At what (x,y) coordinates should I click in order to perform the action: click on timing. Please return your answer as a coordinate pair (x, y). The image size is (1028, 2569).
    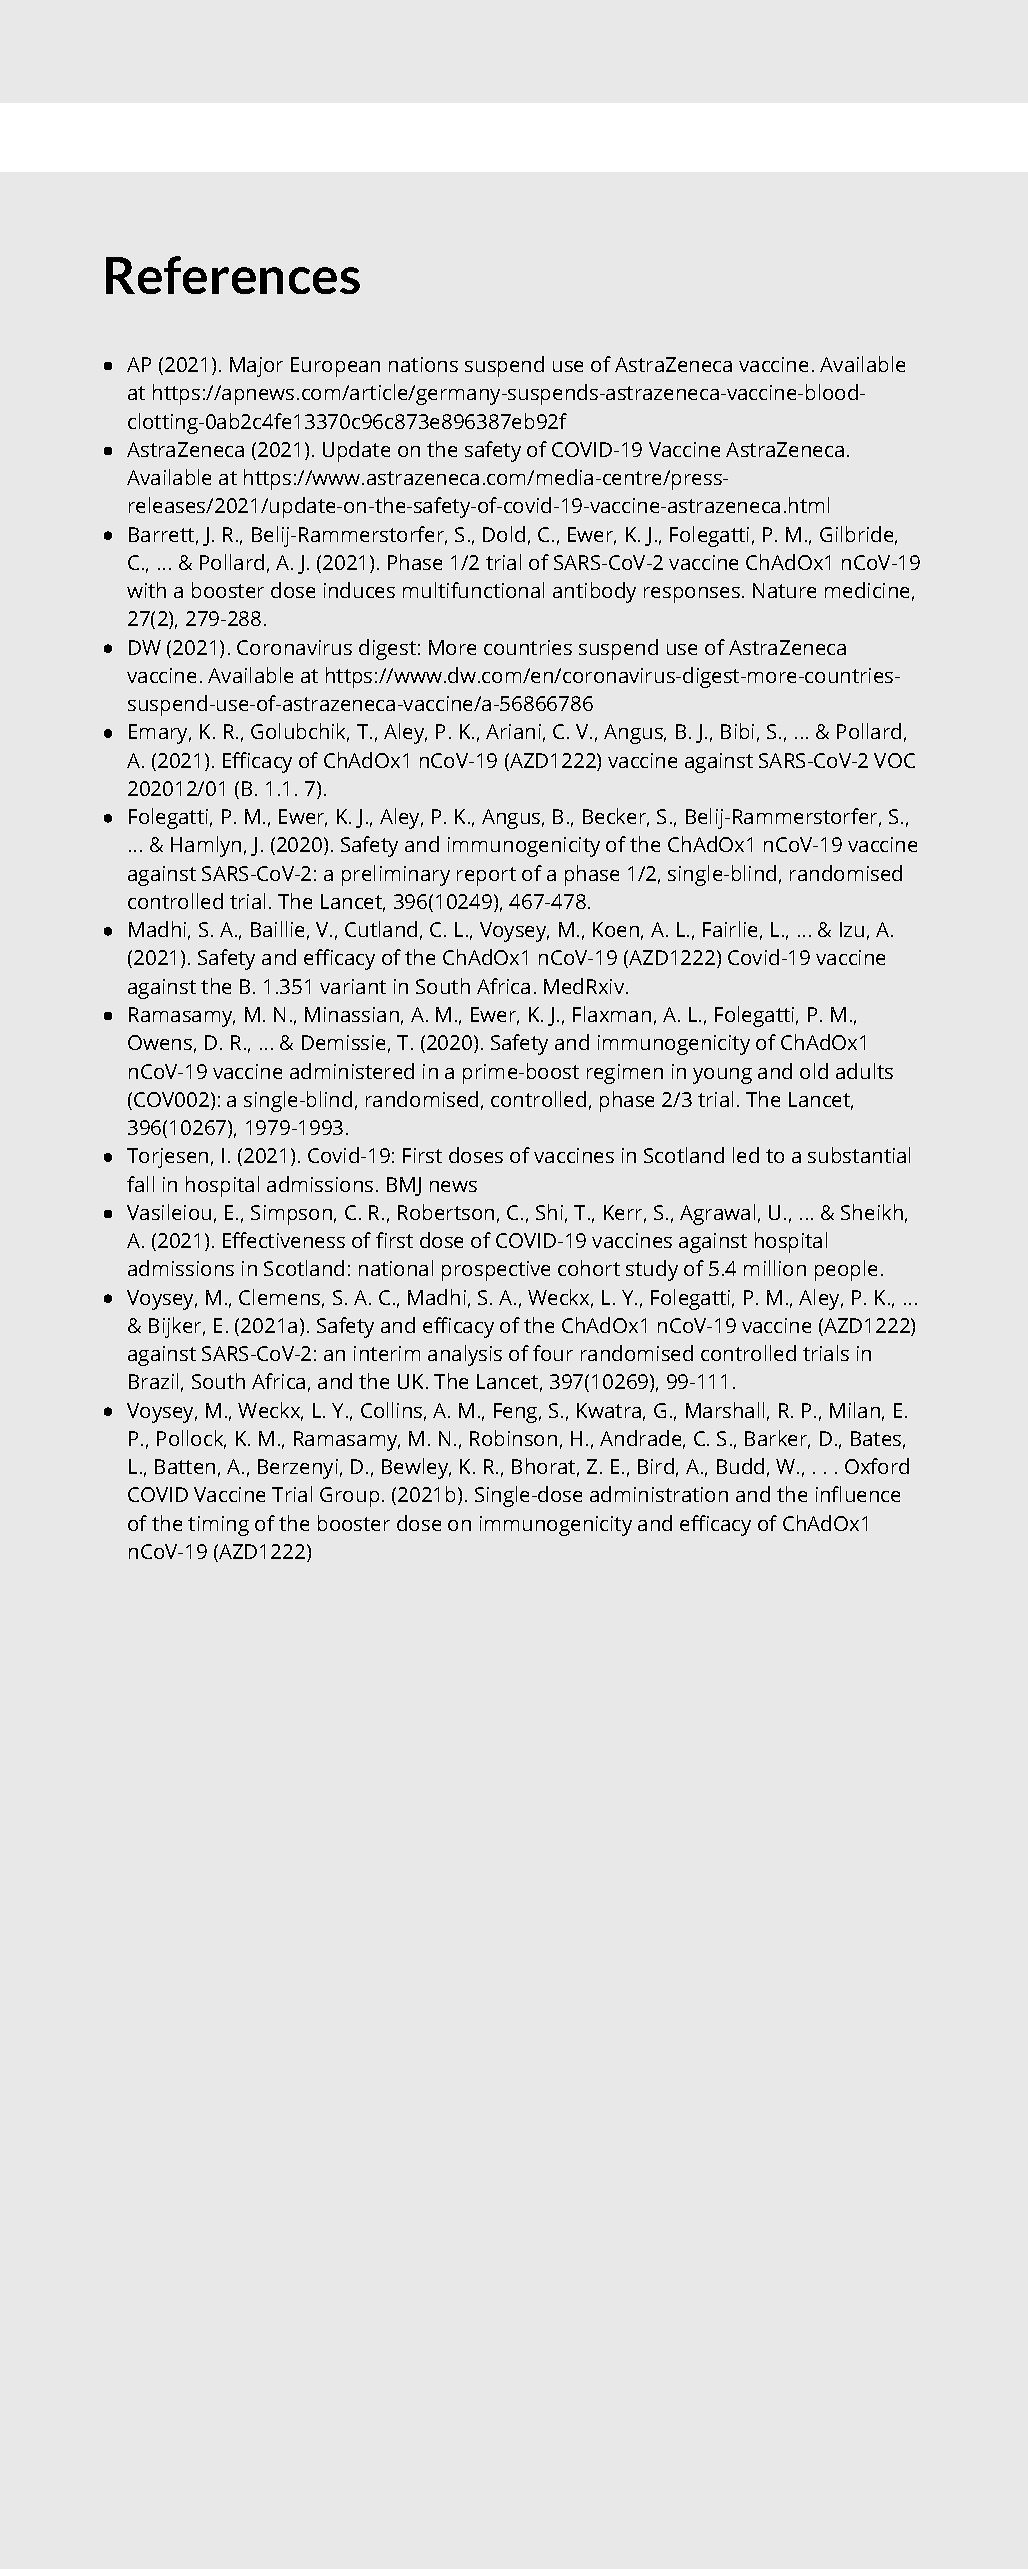
    Looking at the image, I should click on (218, 1526).
